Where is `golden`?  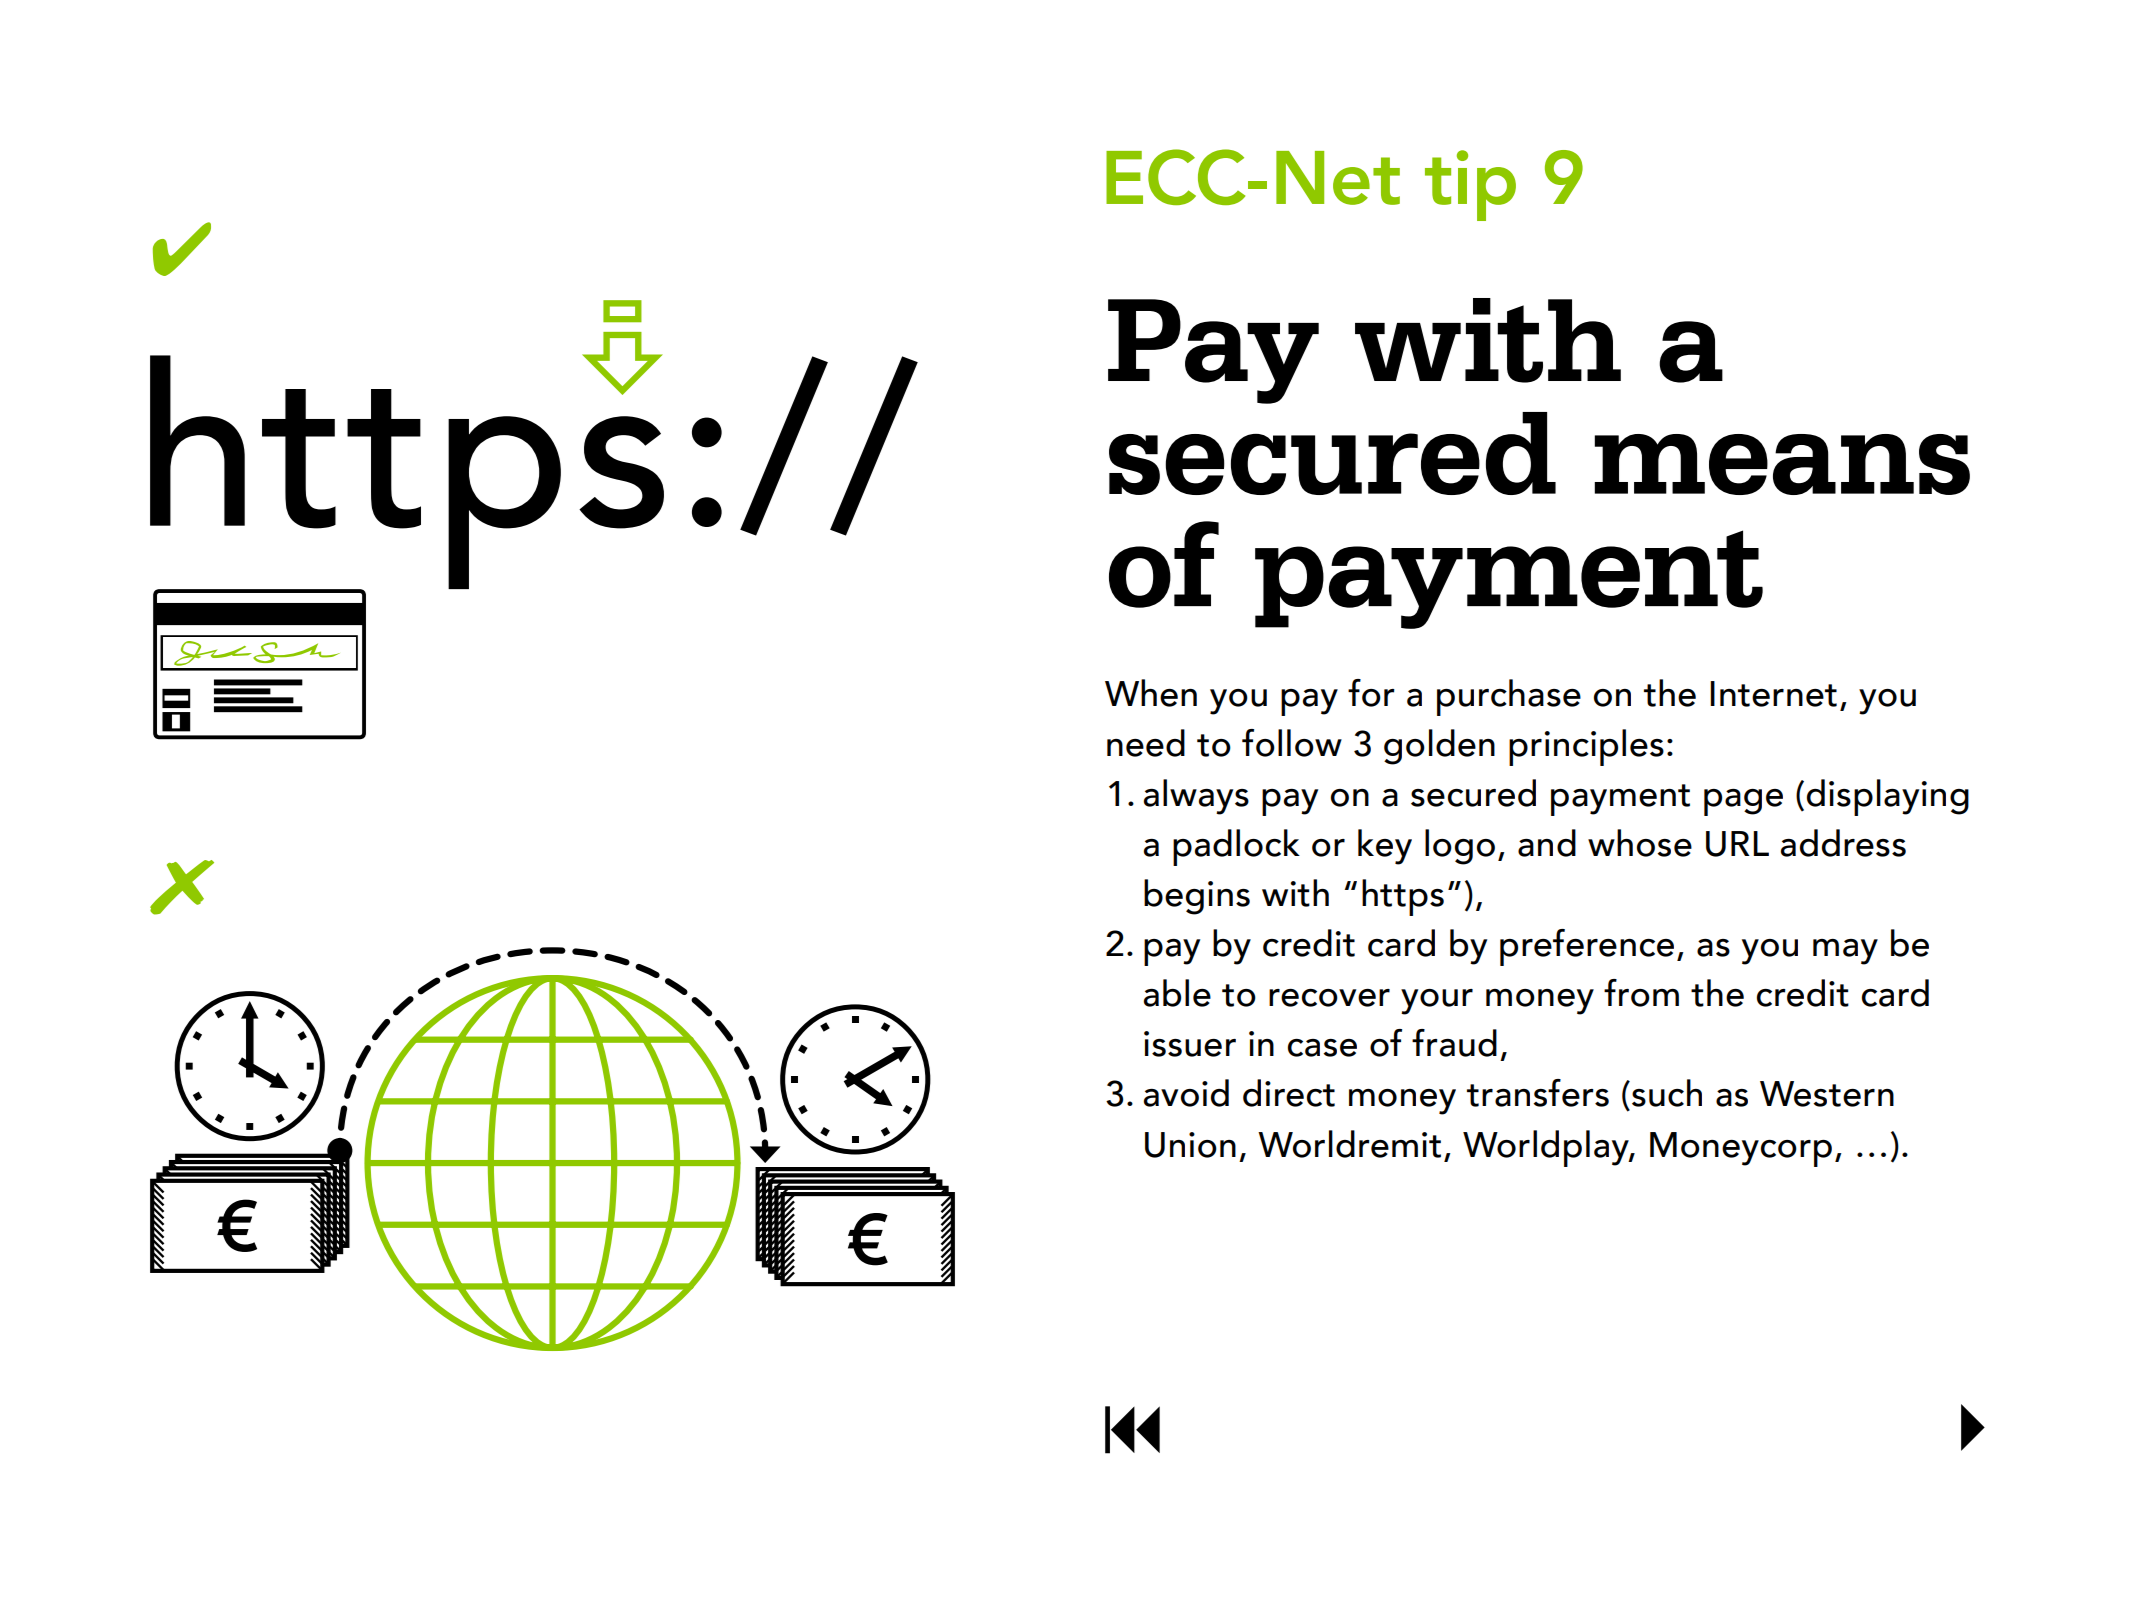
golden is located at coordinates (1439, 747).
